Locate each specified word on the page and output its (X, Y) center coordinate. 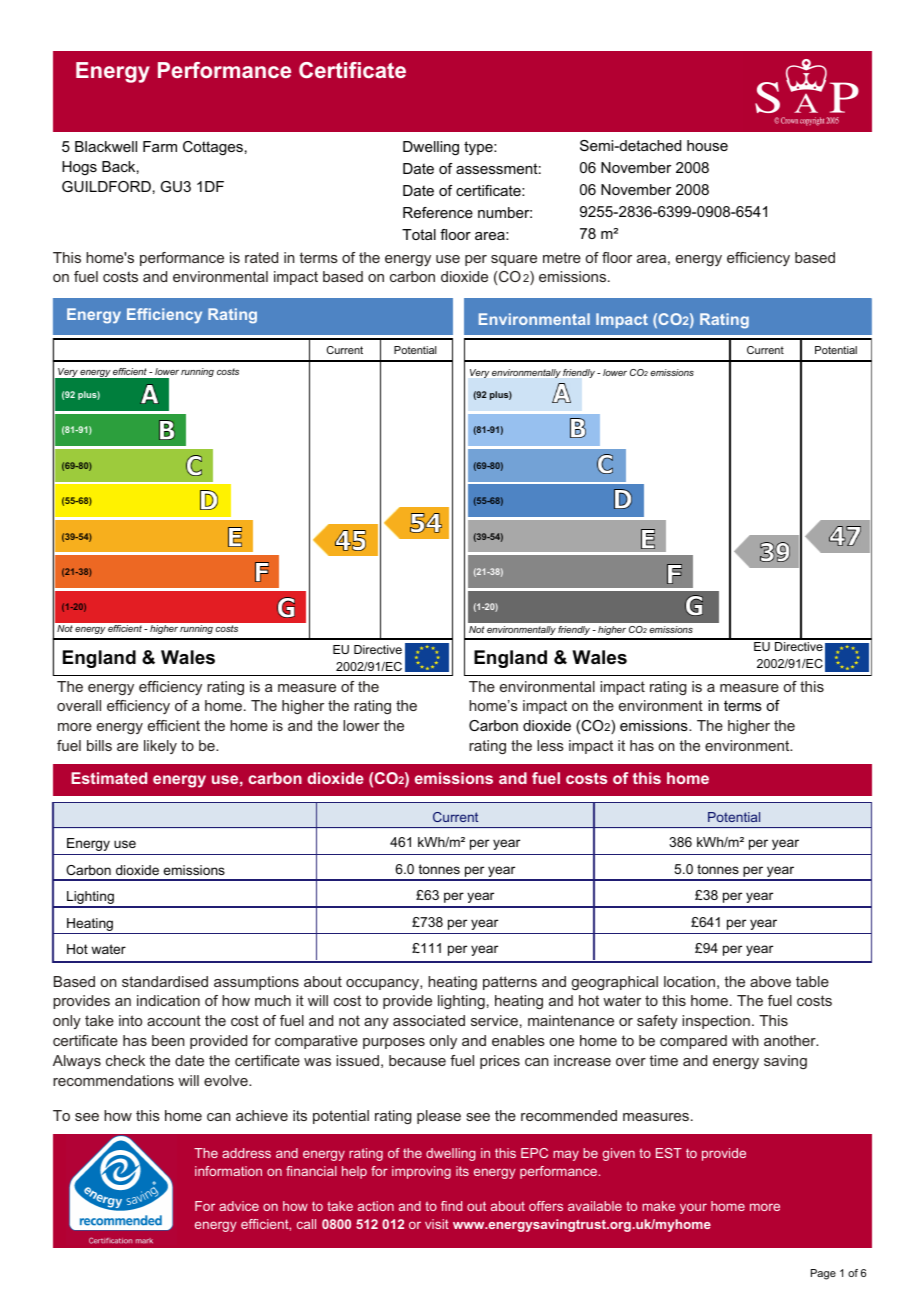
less (550, 745)
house (707, 145)
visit (437, 1224)
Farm (160, 146)
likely (160, 747)
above (770, 981)
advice (239, 1206)
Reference (438, 212)
